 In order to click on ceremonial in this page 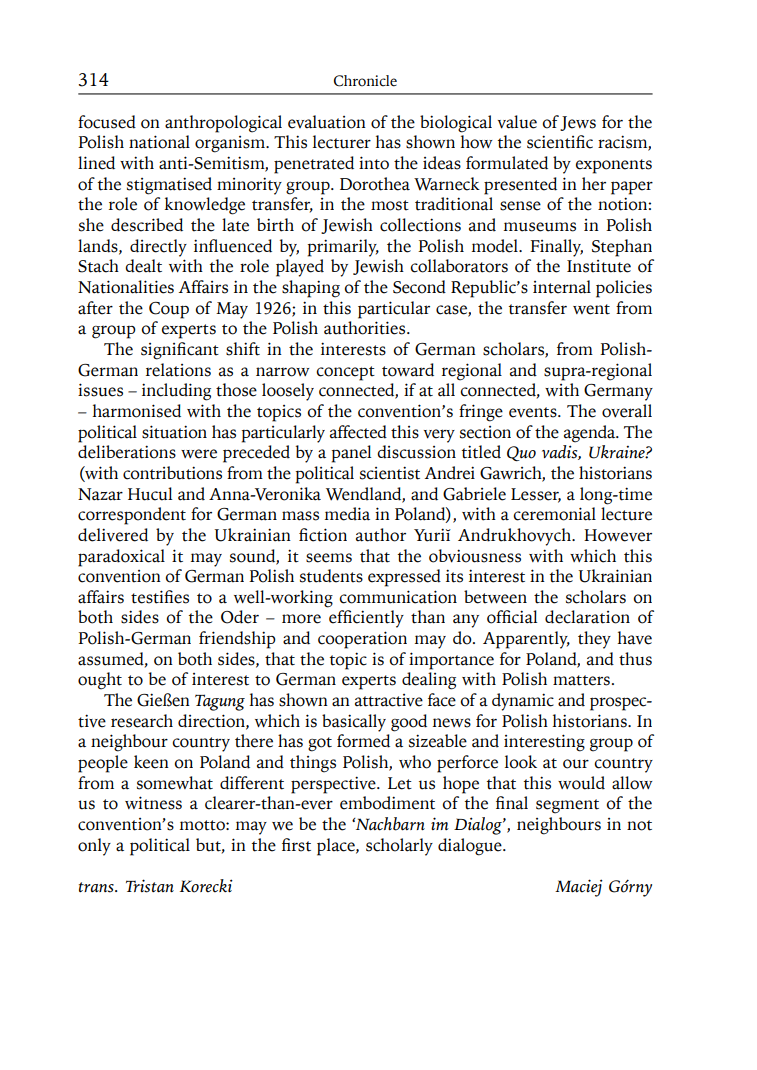, I will do `click(554, 514)`.
